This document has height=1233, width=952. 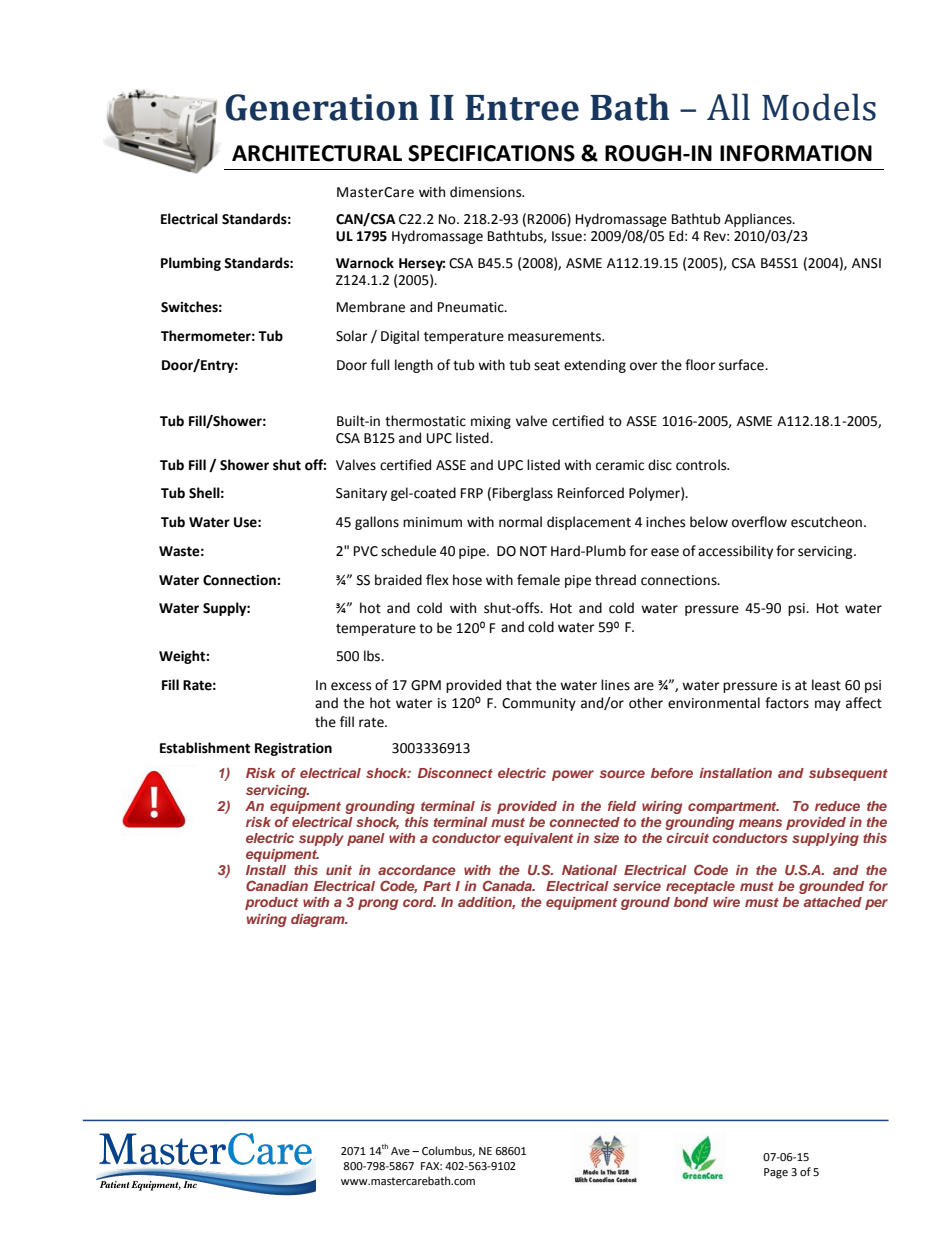 What do you see at coordinates (400, 1151) in the document?
I see `Ave` at bounding box center [400, 1151].
